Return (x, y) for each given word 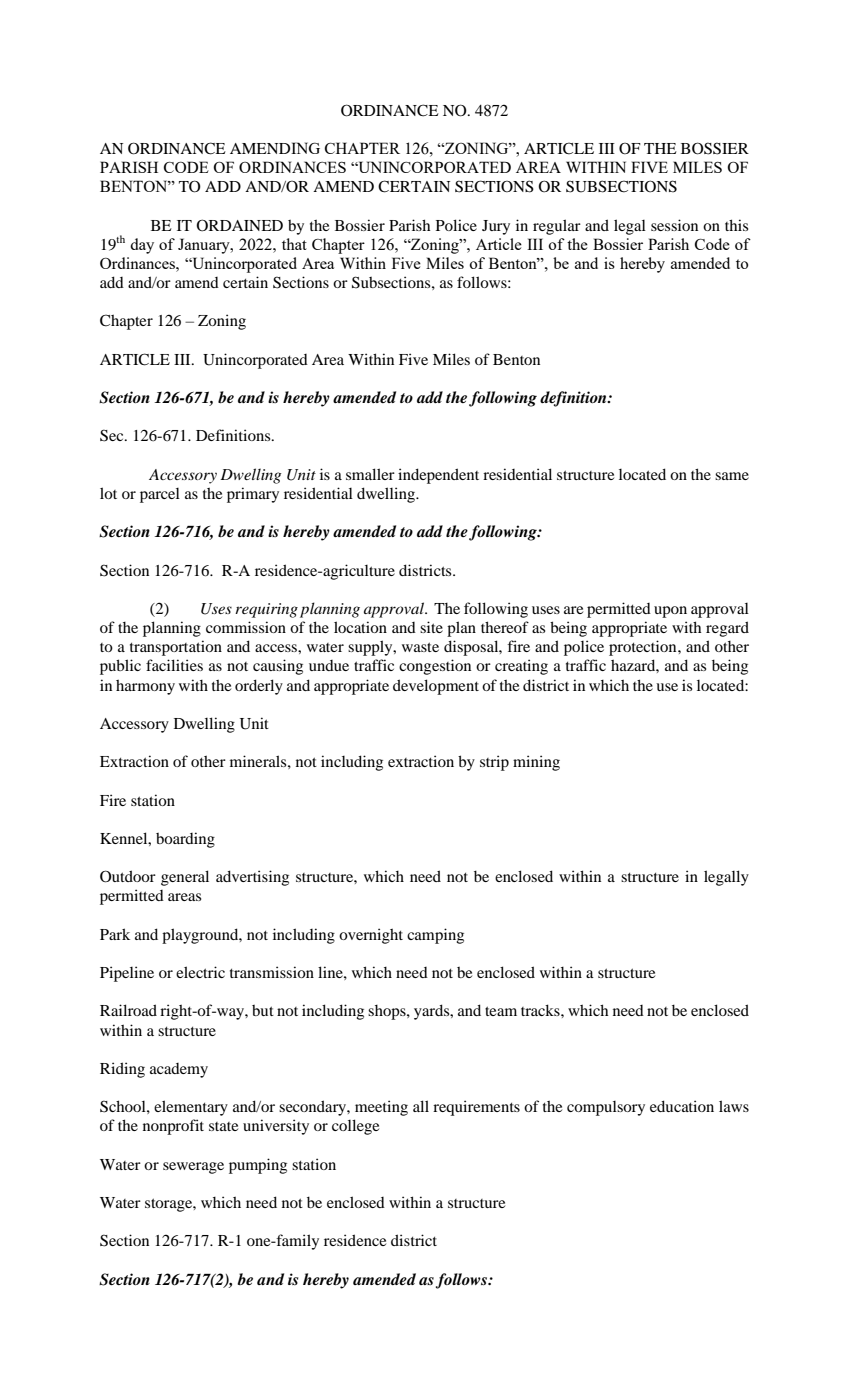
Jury (496, 227)
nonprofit (173, 1127)
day (142, 246)
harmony (145, 687)
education (682, 1106)
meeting (381, 1108)
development (436, 687)
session (674, 225)
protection (644, 648)
